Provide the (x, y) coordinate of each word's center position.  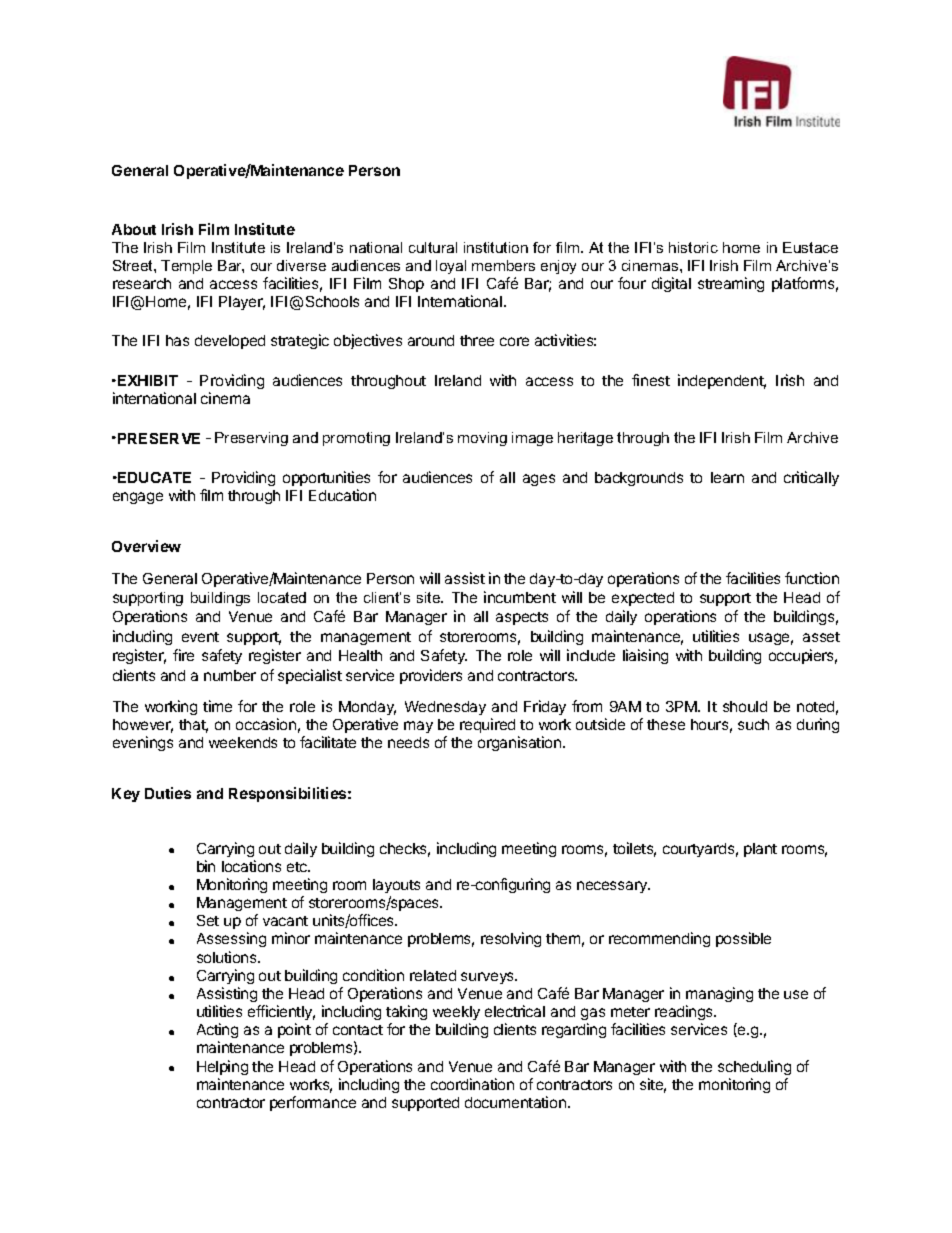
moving (482, 439)
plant (760, 850)
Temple (186, 267)
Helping (222, 1067)
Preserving (251, 439)
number (230, 675)
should (745, 706)
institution (496, 247)
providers (431, 676)
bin (206, 866)
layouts (396, 886)
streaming (731, 284)
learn (727, 477)
